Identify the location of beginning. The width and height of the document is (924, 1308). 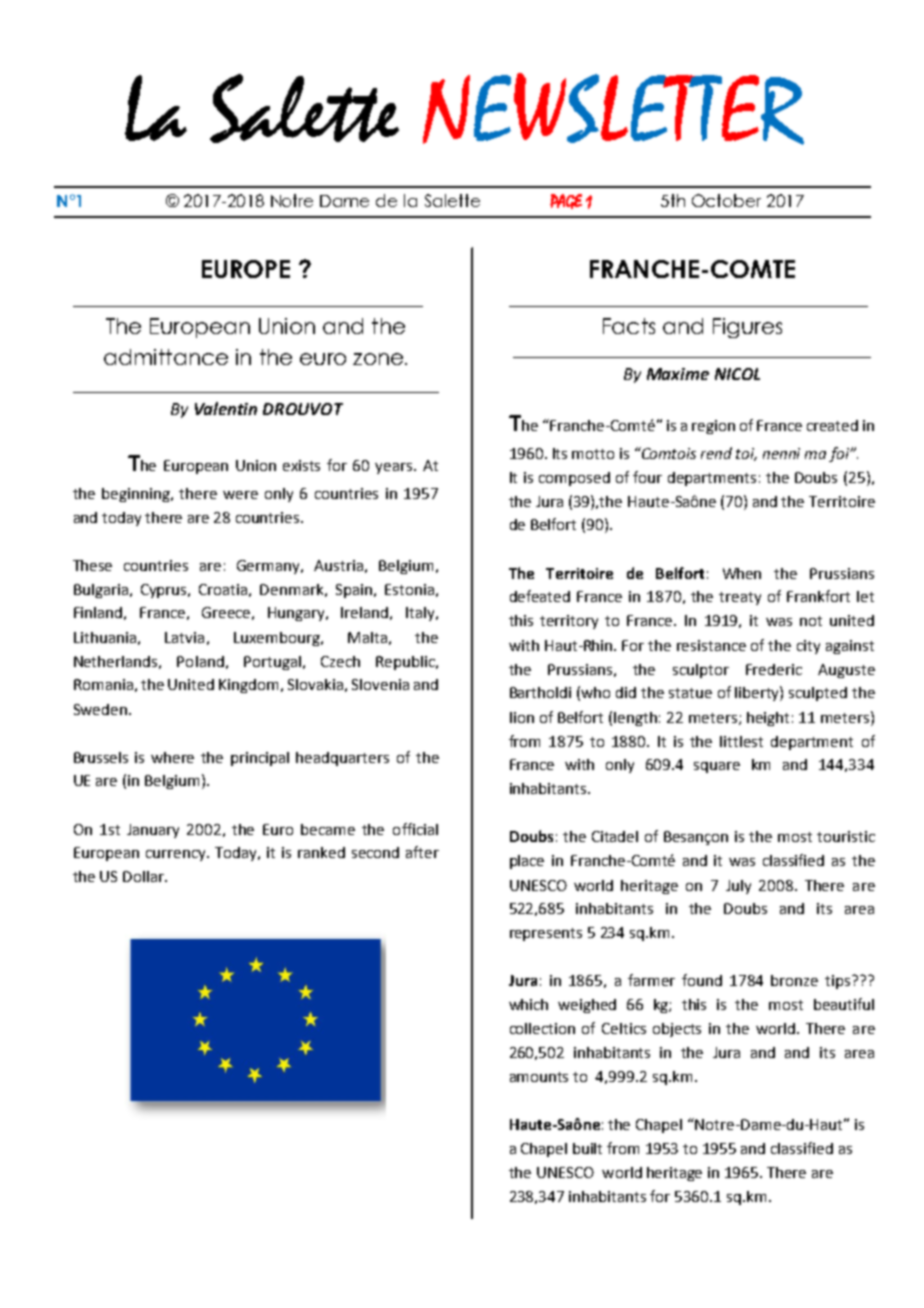
(137, 495).
